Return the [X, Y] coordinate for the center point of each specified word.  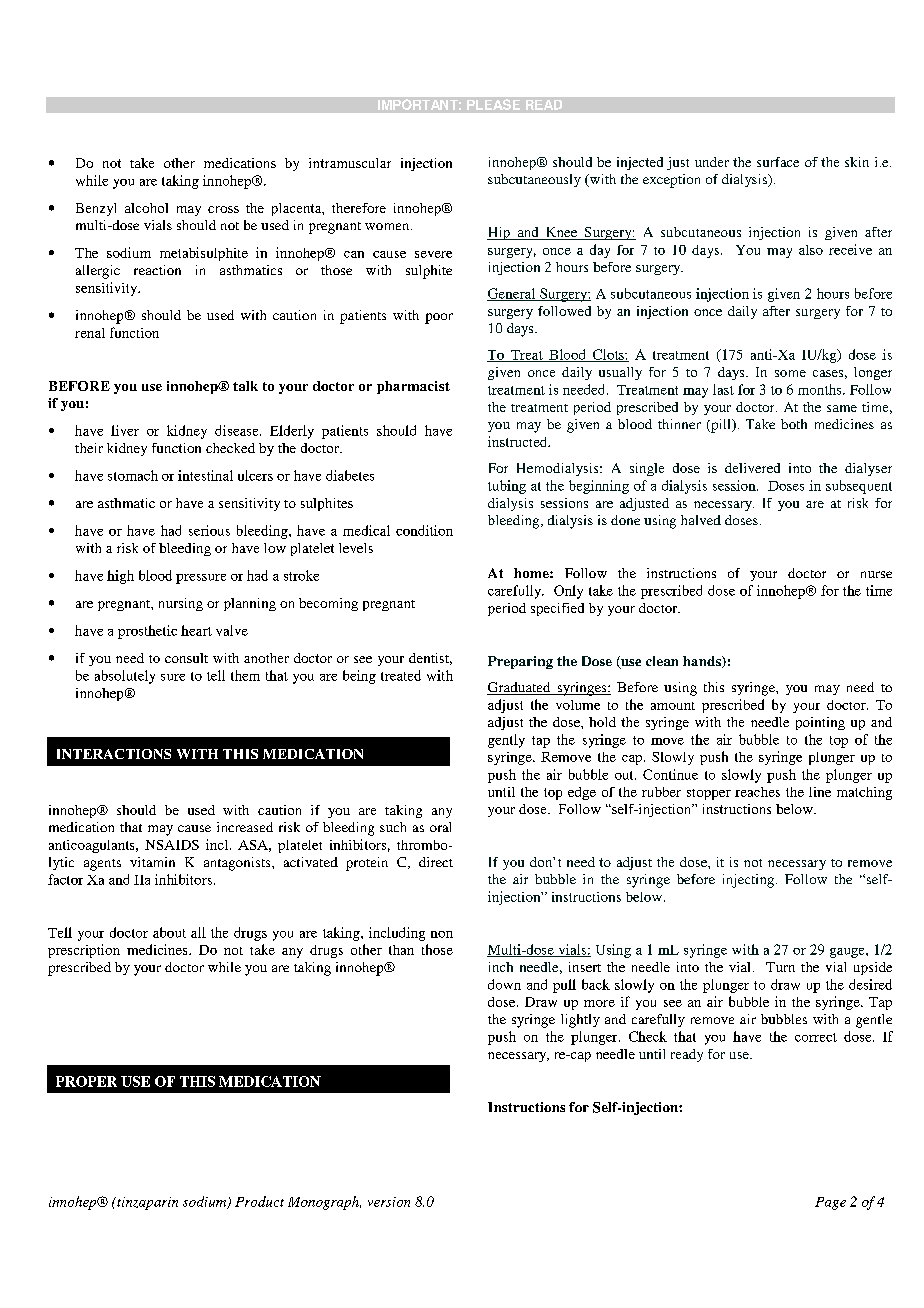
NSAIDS [172, 845]
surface [778, 162]
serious [209, 530]
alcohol [146, 208]
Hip [499, 233]
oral [440, 827]
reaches [757, 792]
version [389, 1202]
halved [701, 520]
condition [424, 530]
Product [259, 1201]
